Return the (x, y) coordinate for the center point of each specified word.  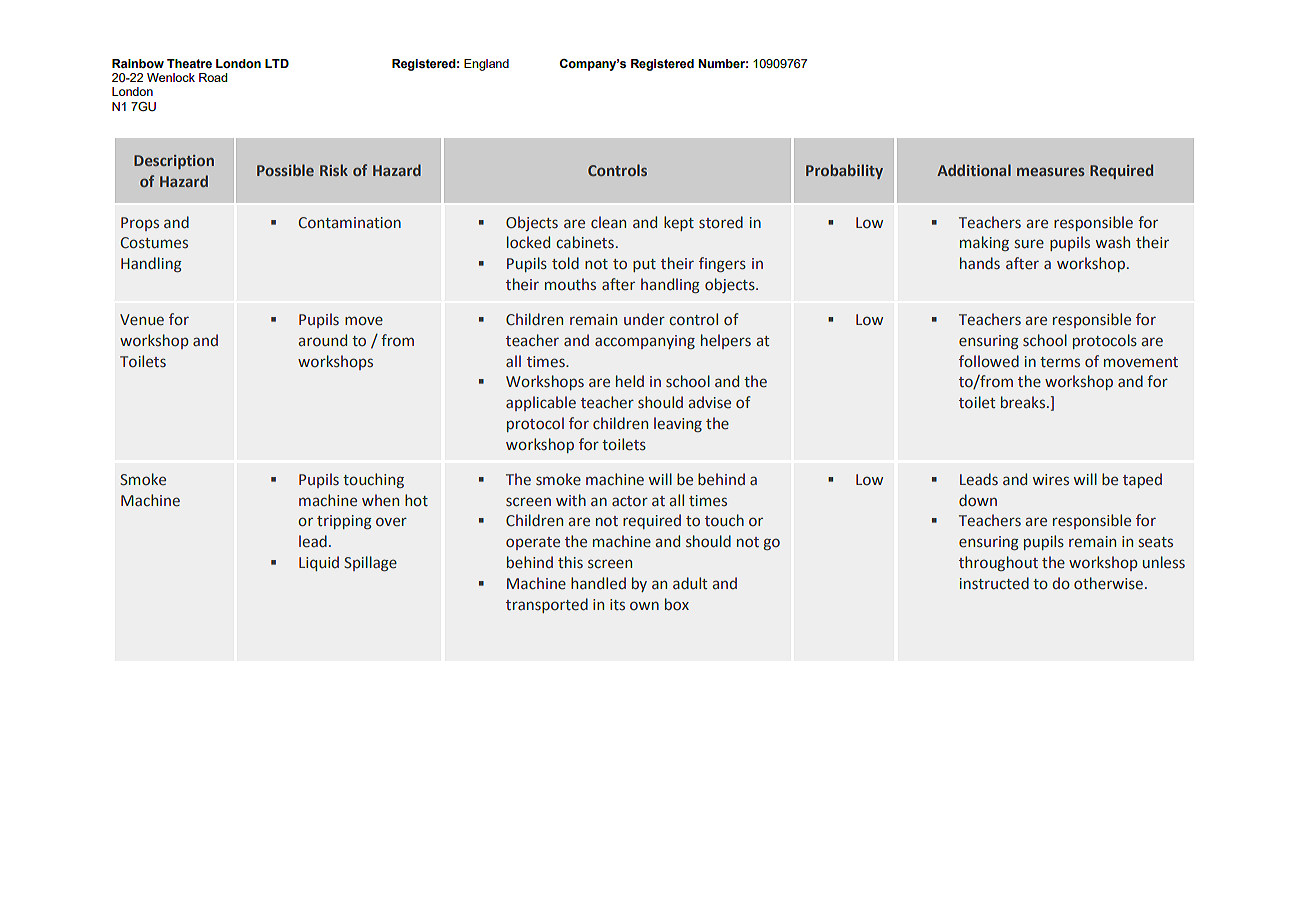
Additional (974, 170)
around (322, 340)
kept (679, 223)
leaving (678, 424)
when (380, 500)
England (486, 65)
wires (1051, 479)
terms (1060, 362)
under (644, 319)
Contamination (350, 223)
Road (213, 77)
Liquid (319, 563)
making (984, 243)
